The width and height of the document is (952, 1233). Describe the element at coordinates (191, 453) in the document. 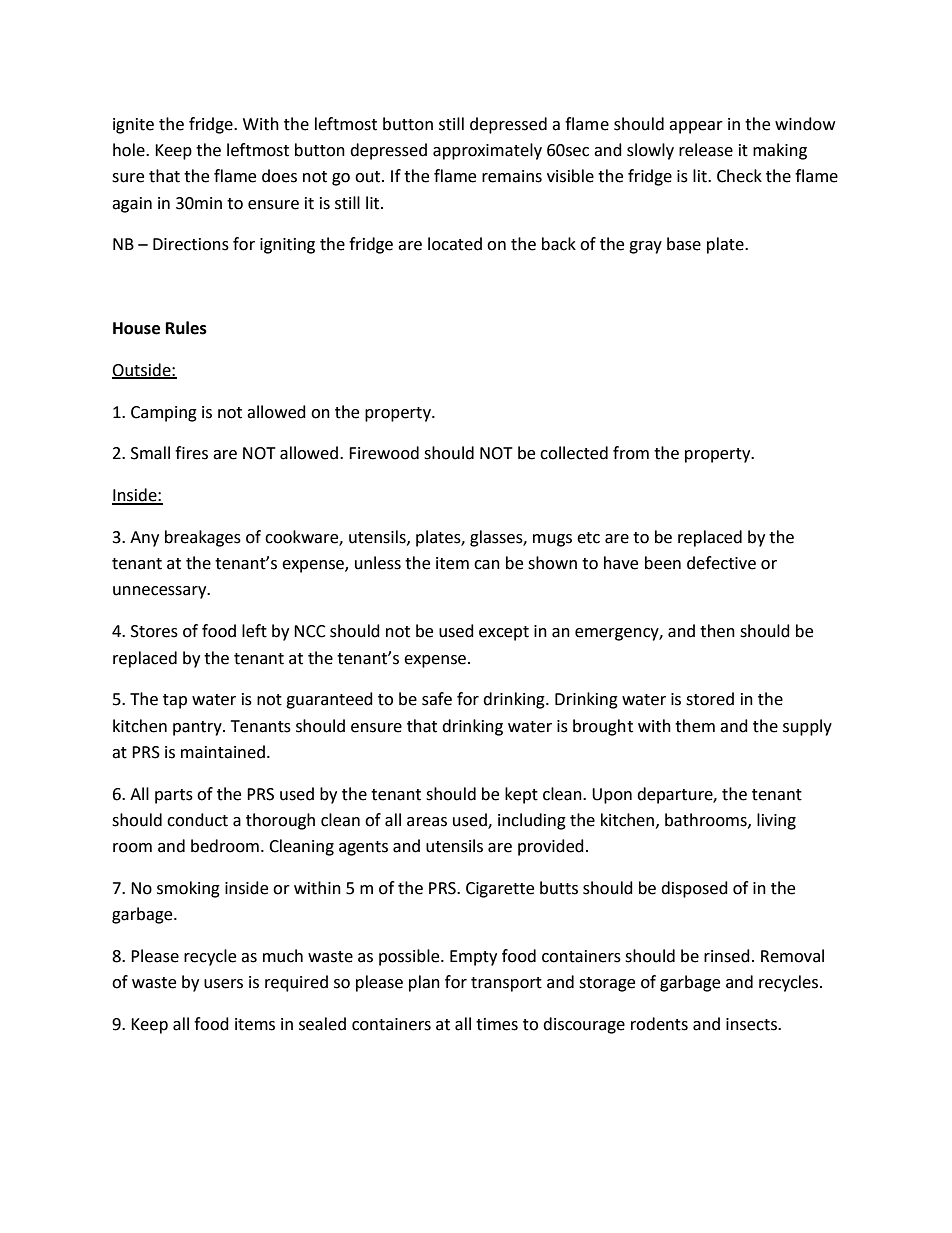

I see `fires` at that location.
